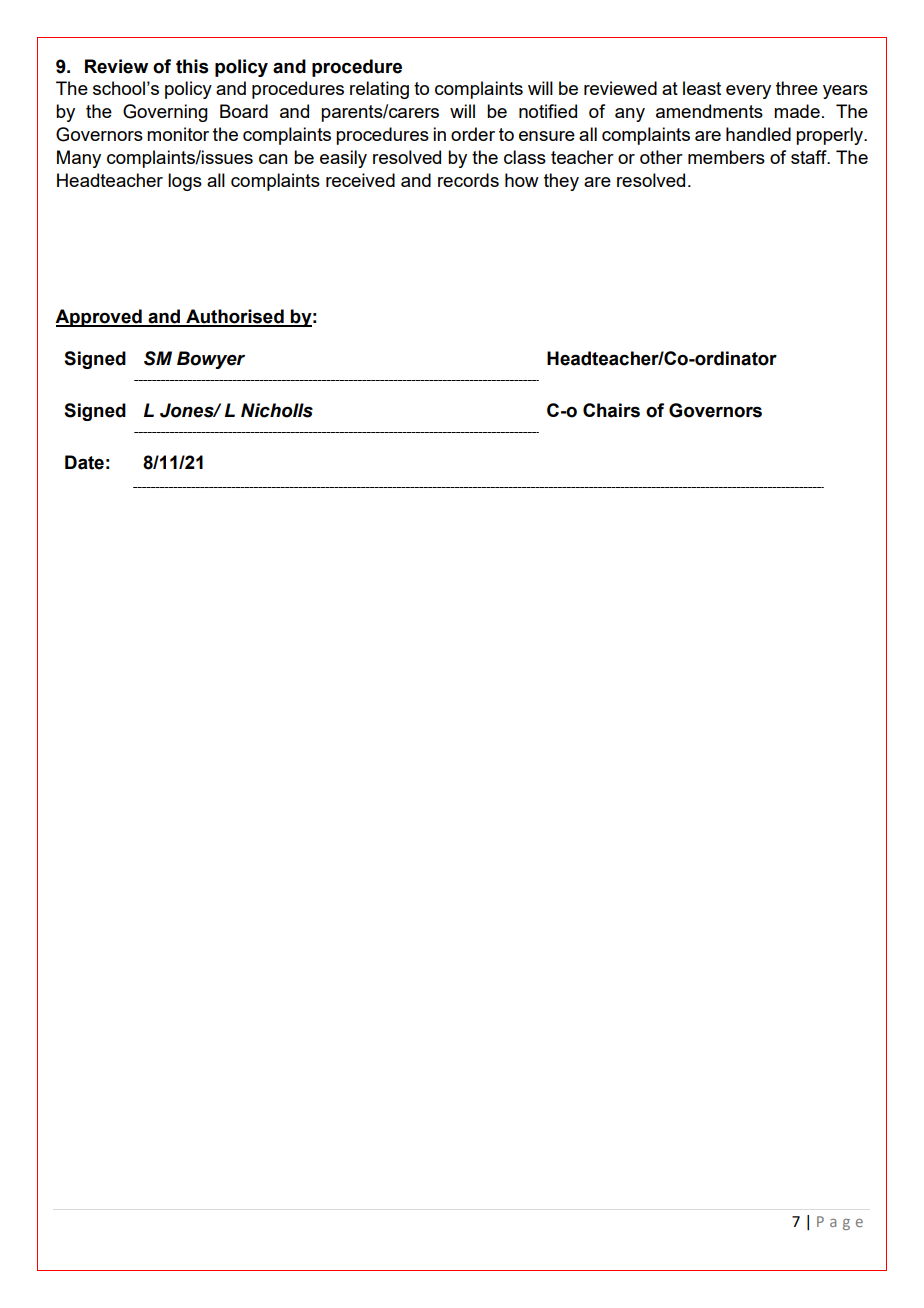 Image resolution: width=924 pixels, height=1308 pixels. I want to click on Chairs, so click(611, 410).
